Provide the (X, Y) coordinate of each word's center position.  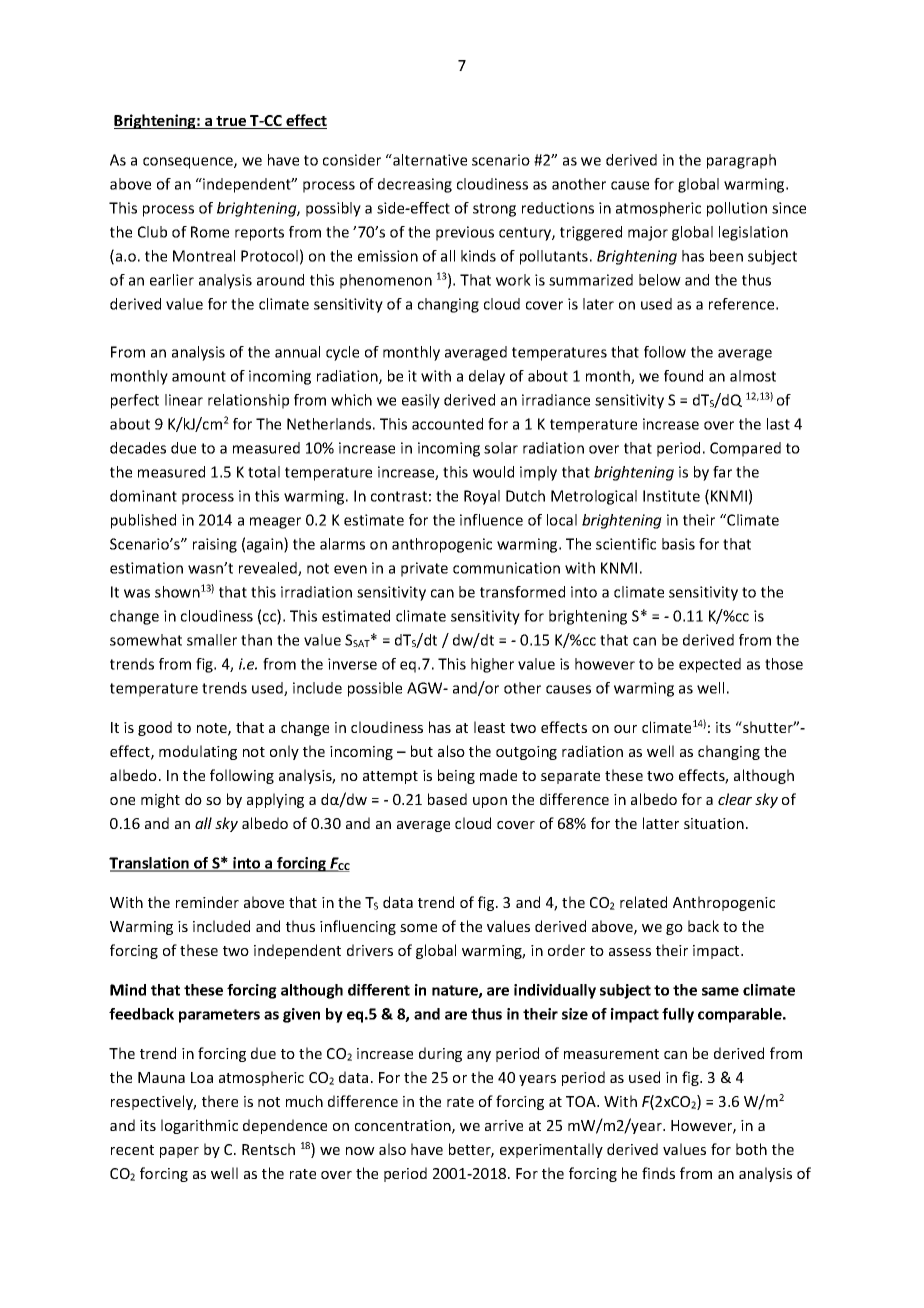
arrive (504, 1125)
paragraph (741, 161)
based (447, 799)
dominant (143, 496)
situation (714, 823)
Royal (482, 497)
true (232, 122)
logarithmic (199, 1126)
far (722, 472)
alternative (429, 160)
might (160, 800)
